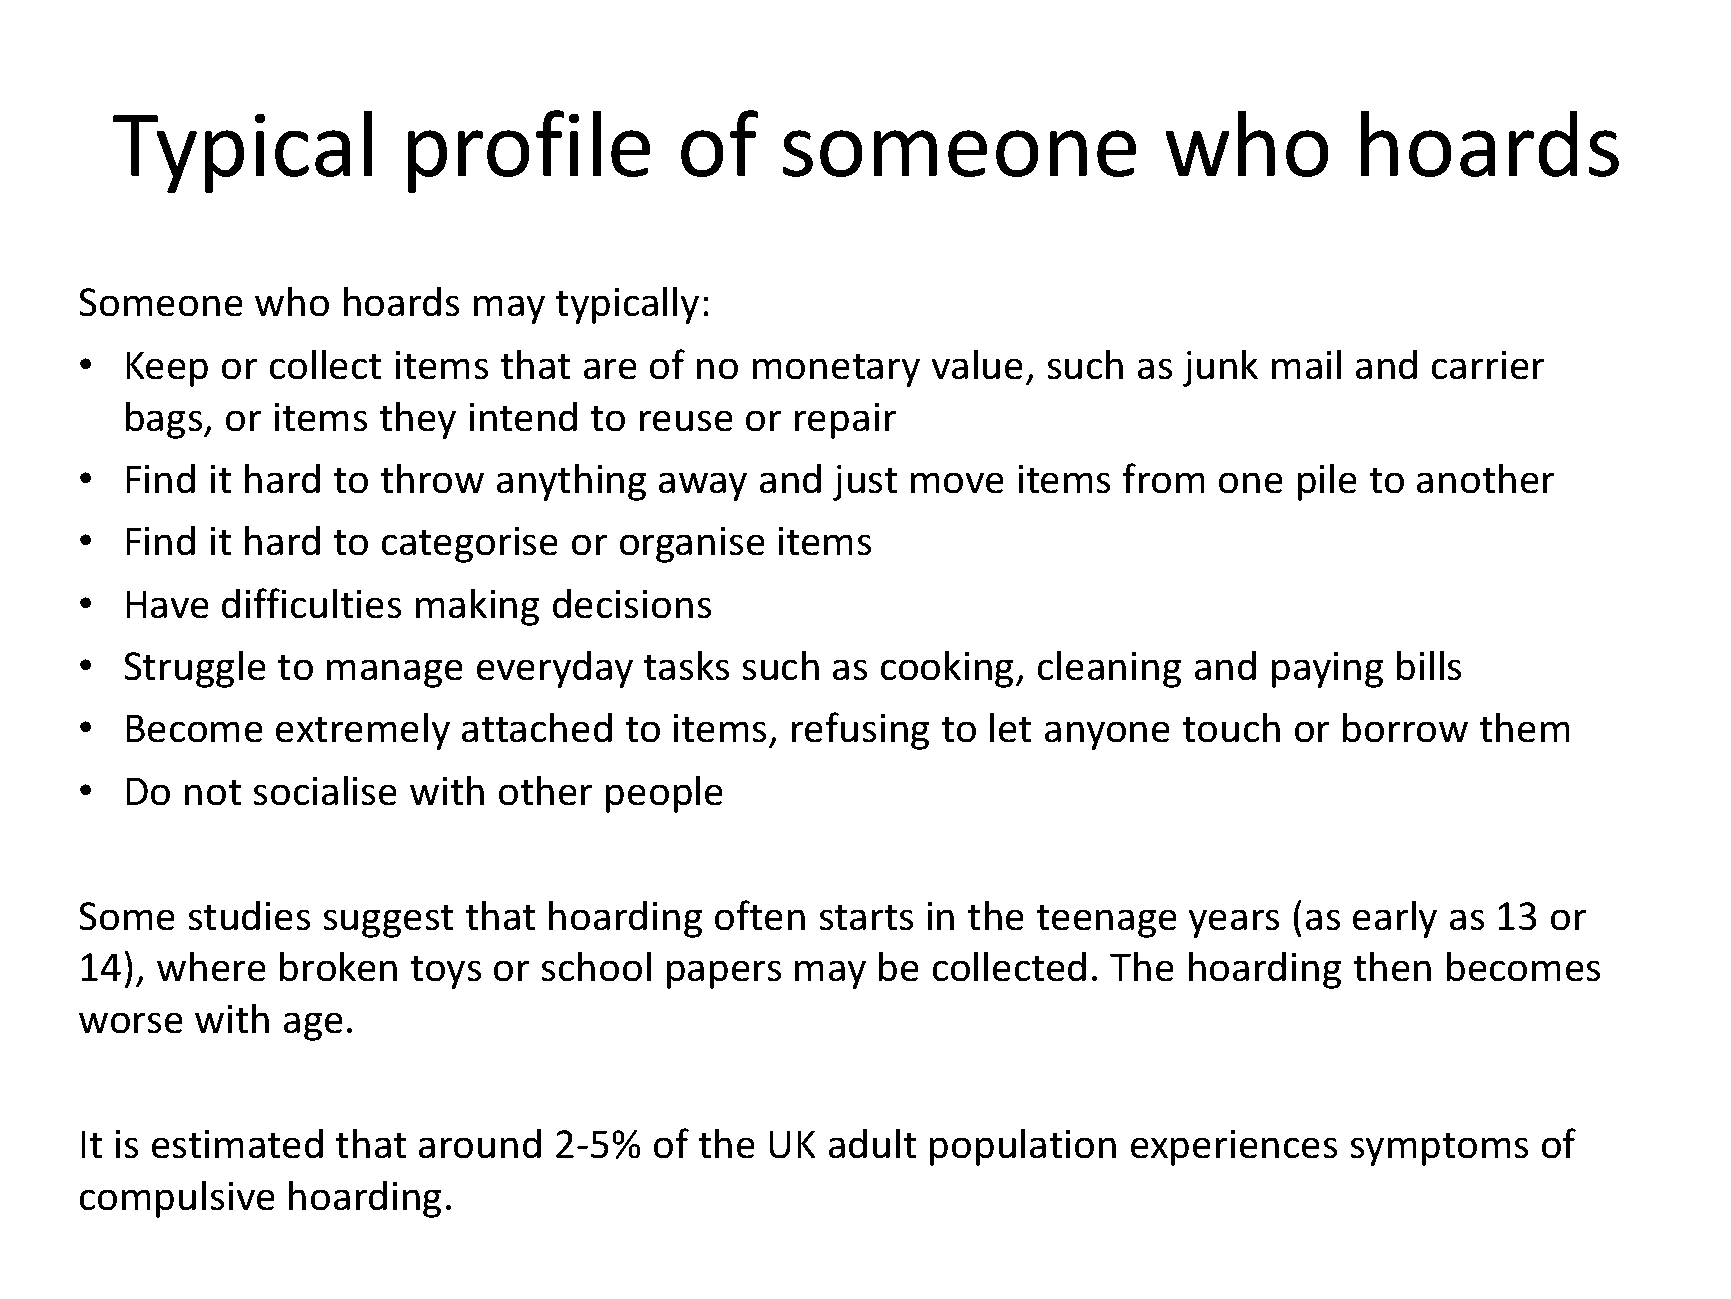  I want to click on studies, so click(249, 915).
